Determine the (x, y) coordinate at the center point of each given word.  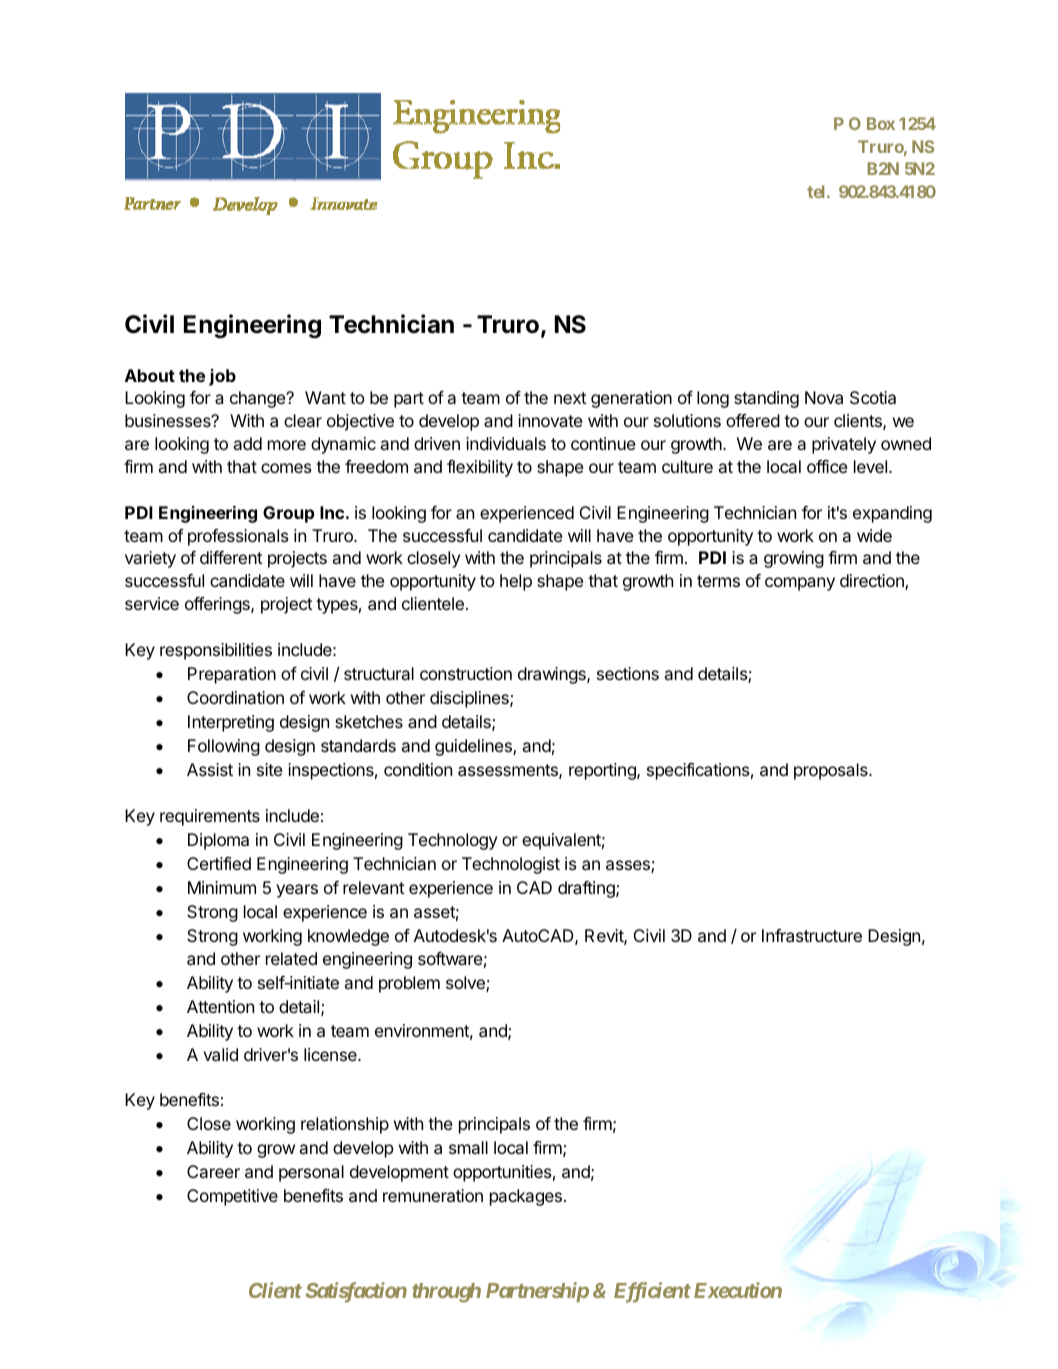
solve (466, 984)
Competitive (232, 1197)
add (248, 443)
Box (881, 123)
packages (526, 1197)
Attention (220, 1006)
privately (844, 445)
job (222, 377)
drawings (553, 675)
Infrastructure (812, 935)
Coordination (235, 697)
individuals (506, 443)
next (570, 398)
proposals (832, 771)
